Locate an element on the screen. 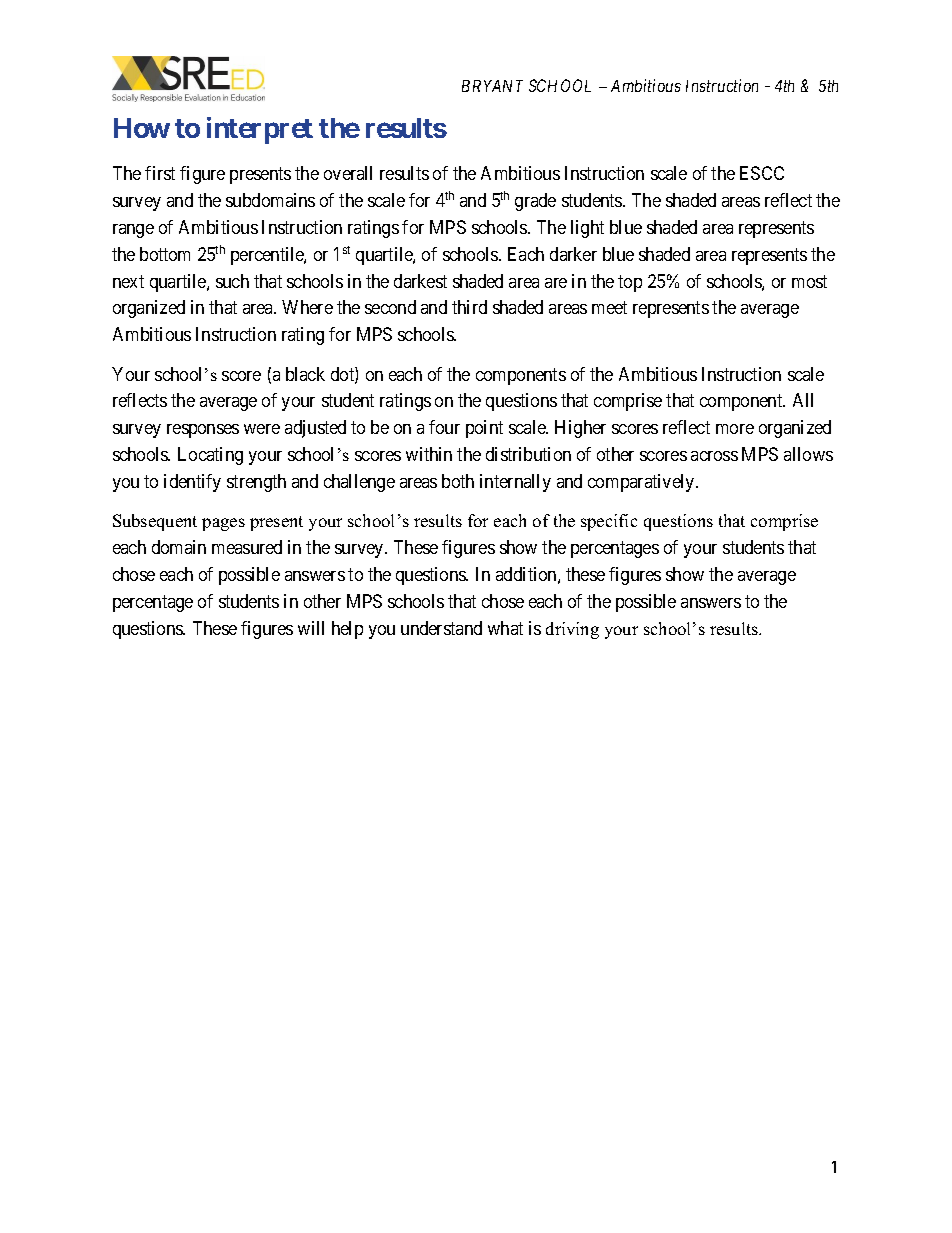 The image size is (952, 1233). darkest is located at coordinates (420, 281).
